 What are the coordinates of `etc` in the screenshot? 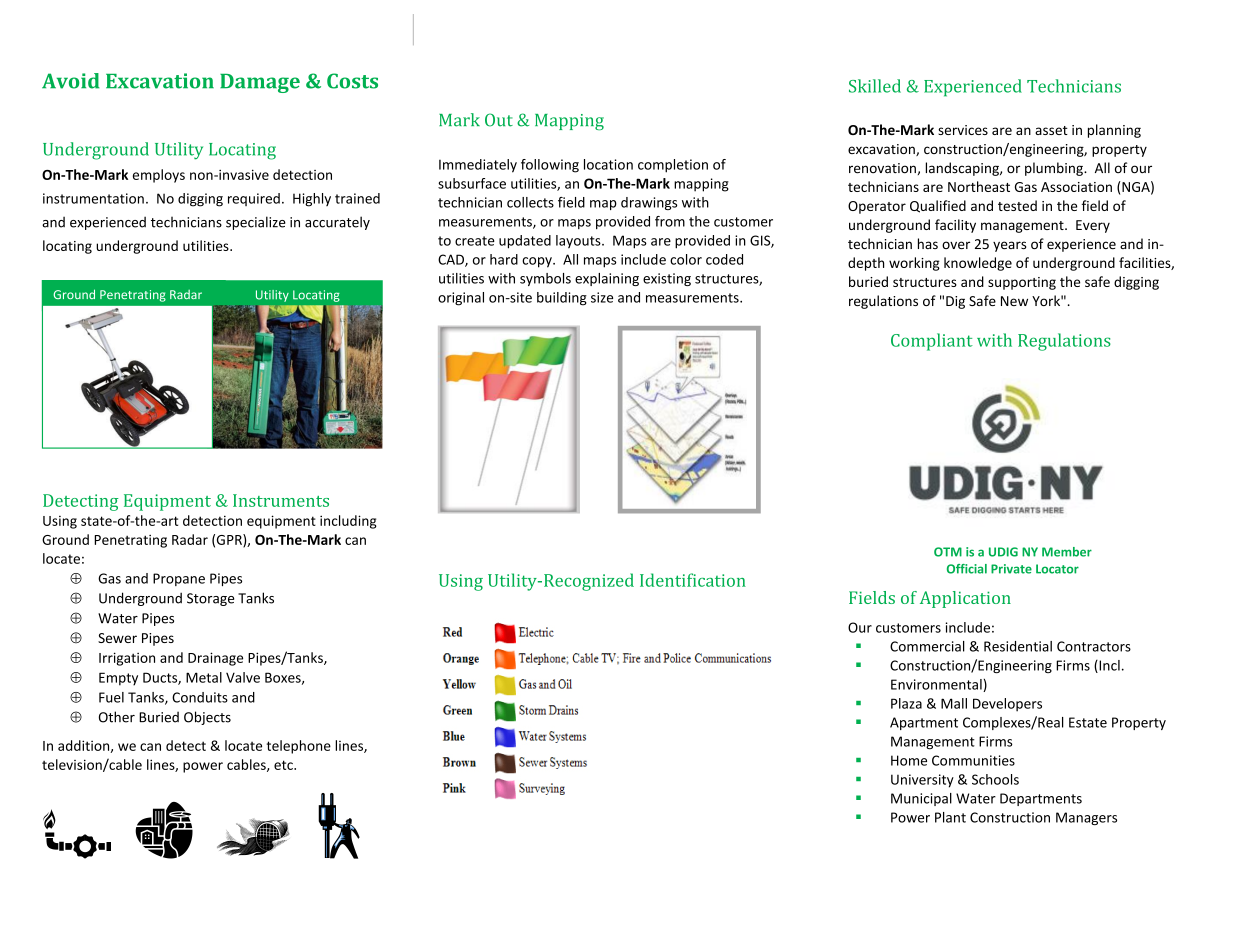 It's located at (284, 765).
